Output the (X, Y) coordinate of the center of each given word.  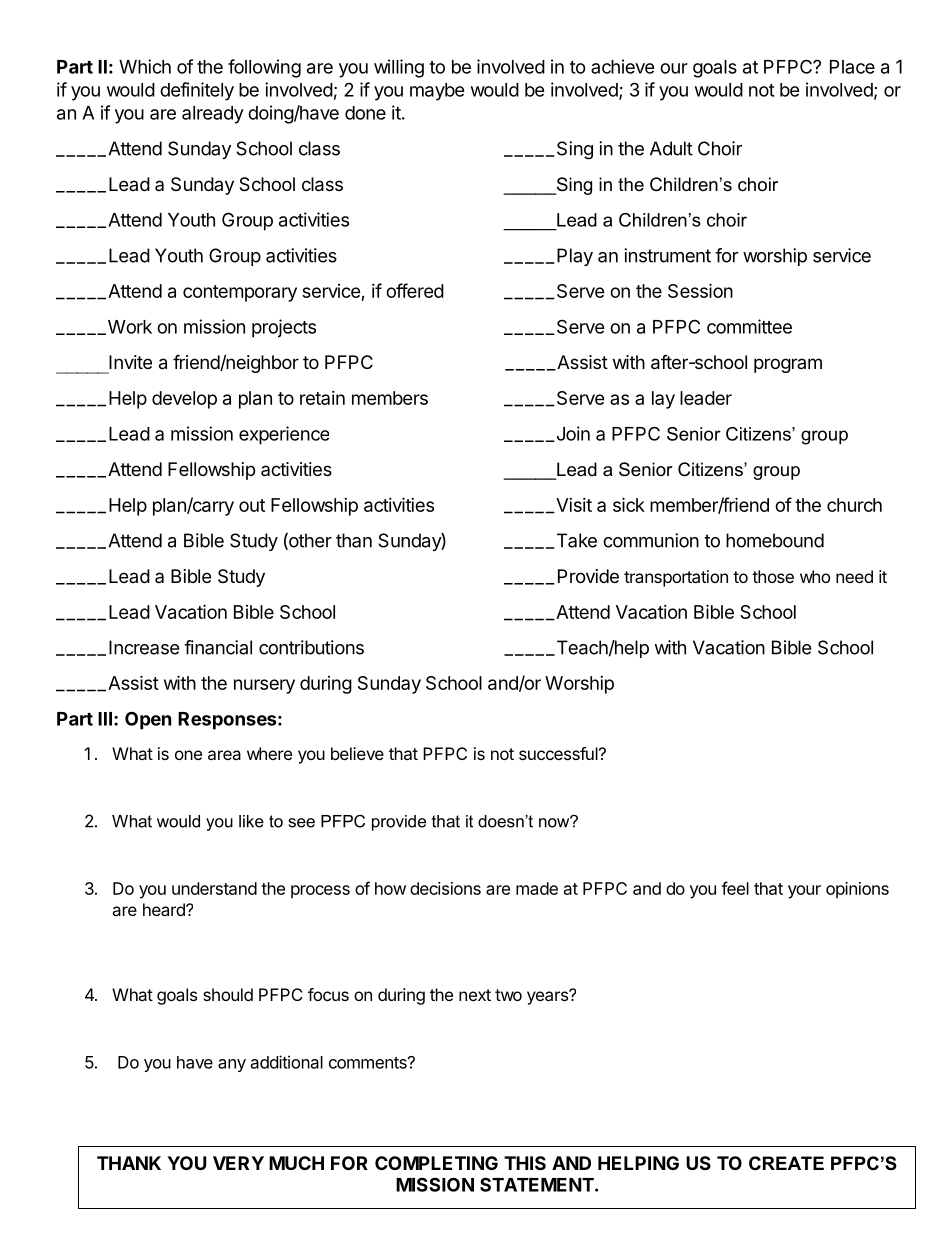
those (773, 576)
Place (852, 67)
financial (218, 647)
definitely (197, 91)
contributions (311, 647)
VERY (238, 1163)
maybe (437, 92)
